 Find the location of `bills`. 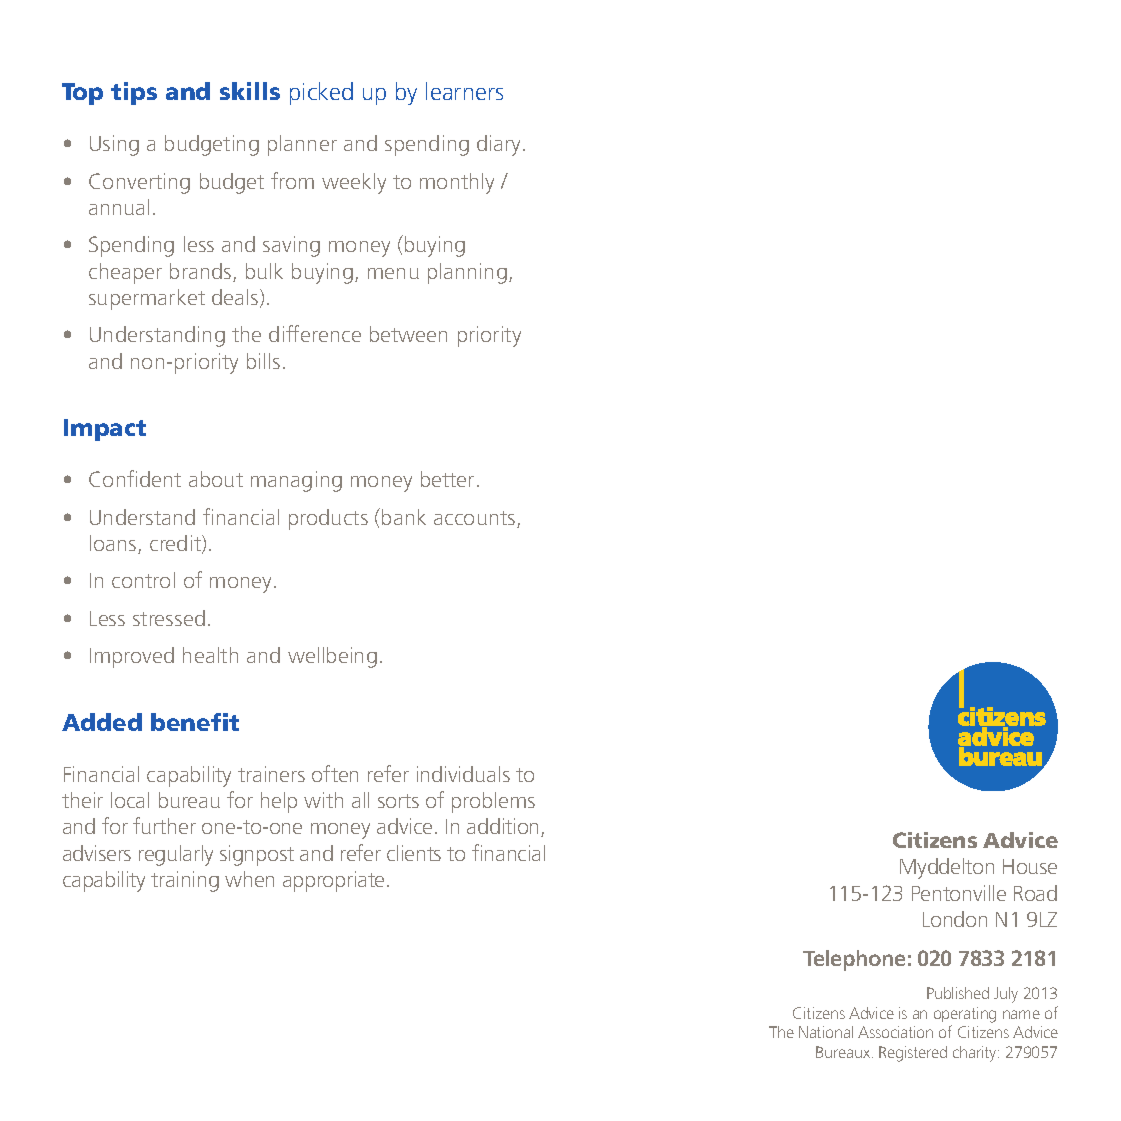

bills is located at coordinates (263, 361).
